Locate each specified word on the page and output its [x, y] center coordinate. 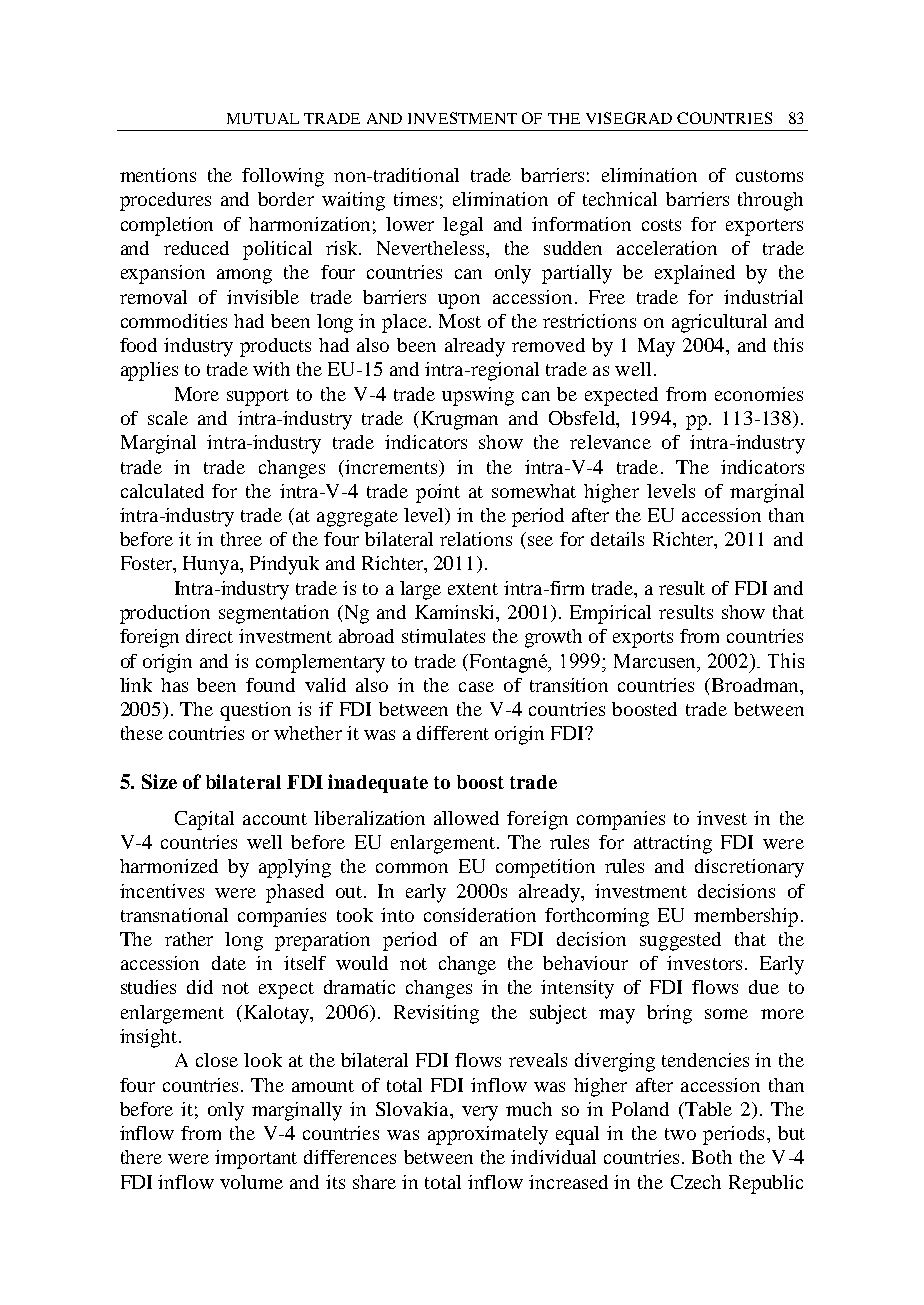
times [415, 199]
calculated [162, 491]
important [256, 1159]
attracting [673, 844]
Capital [204, 820]
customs [769, 176]
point [438, 493]
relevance [610, 442]
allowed [466, 818]
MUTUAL [263, 118]
